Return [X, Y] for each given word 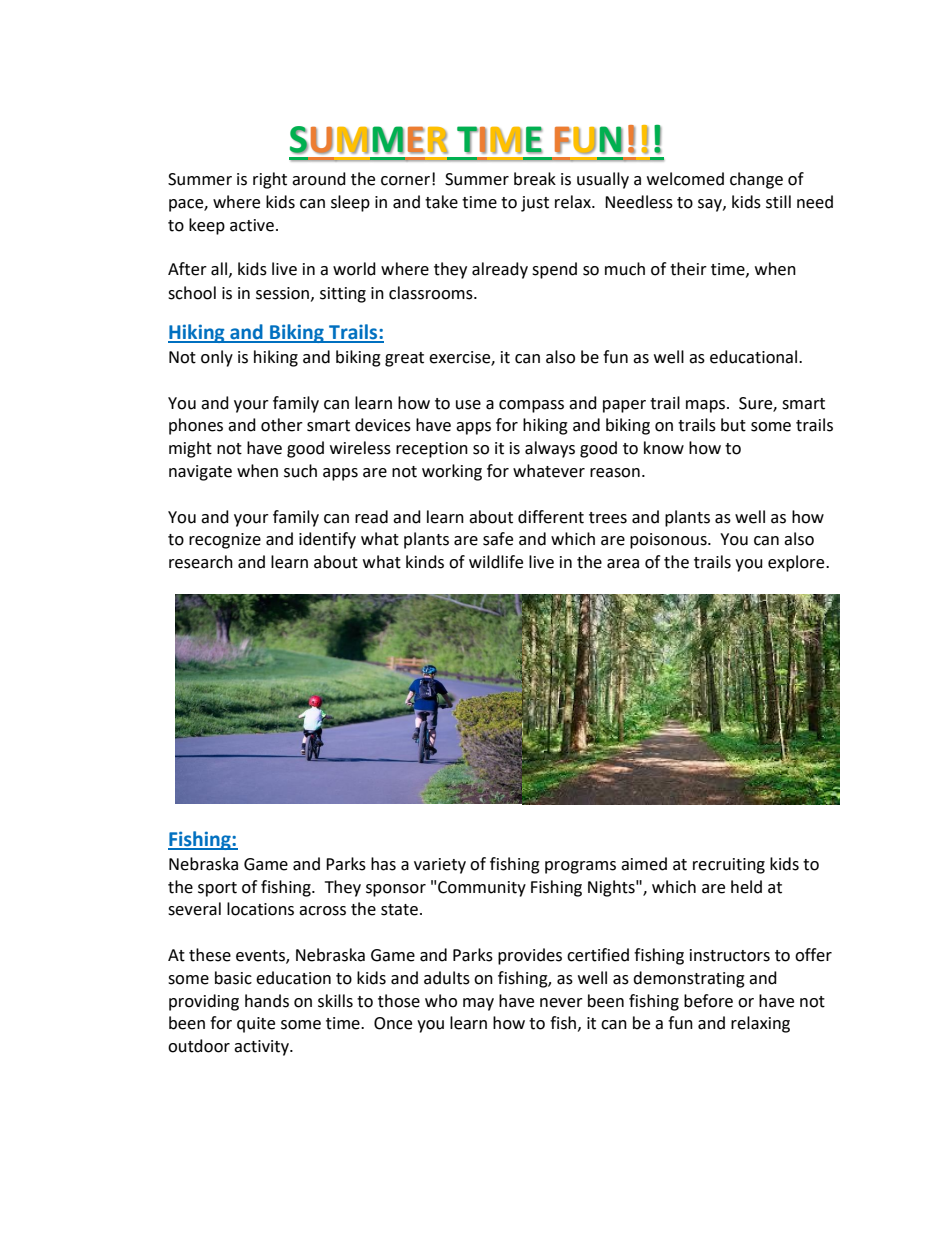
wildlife [496, 562]
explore [797, 563]
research [201, 562]
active [252, 225]
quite [256, 1025]
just [535, 204]
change [756, 180]
